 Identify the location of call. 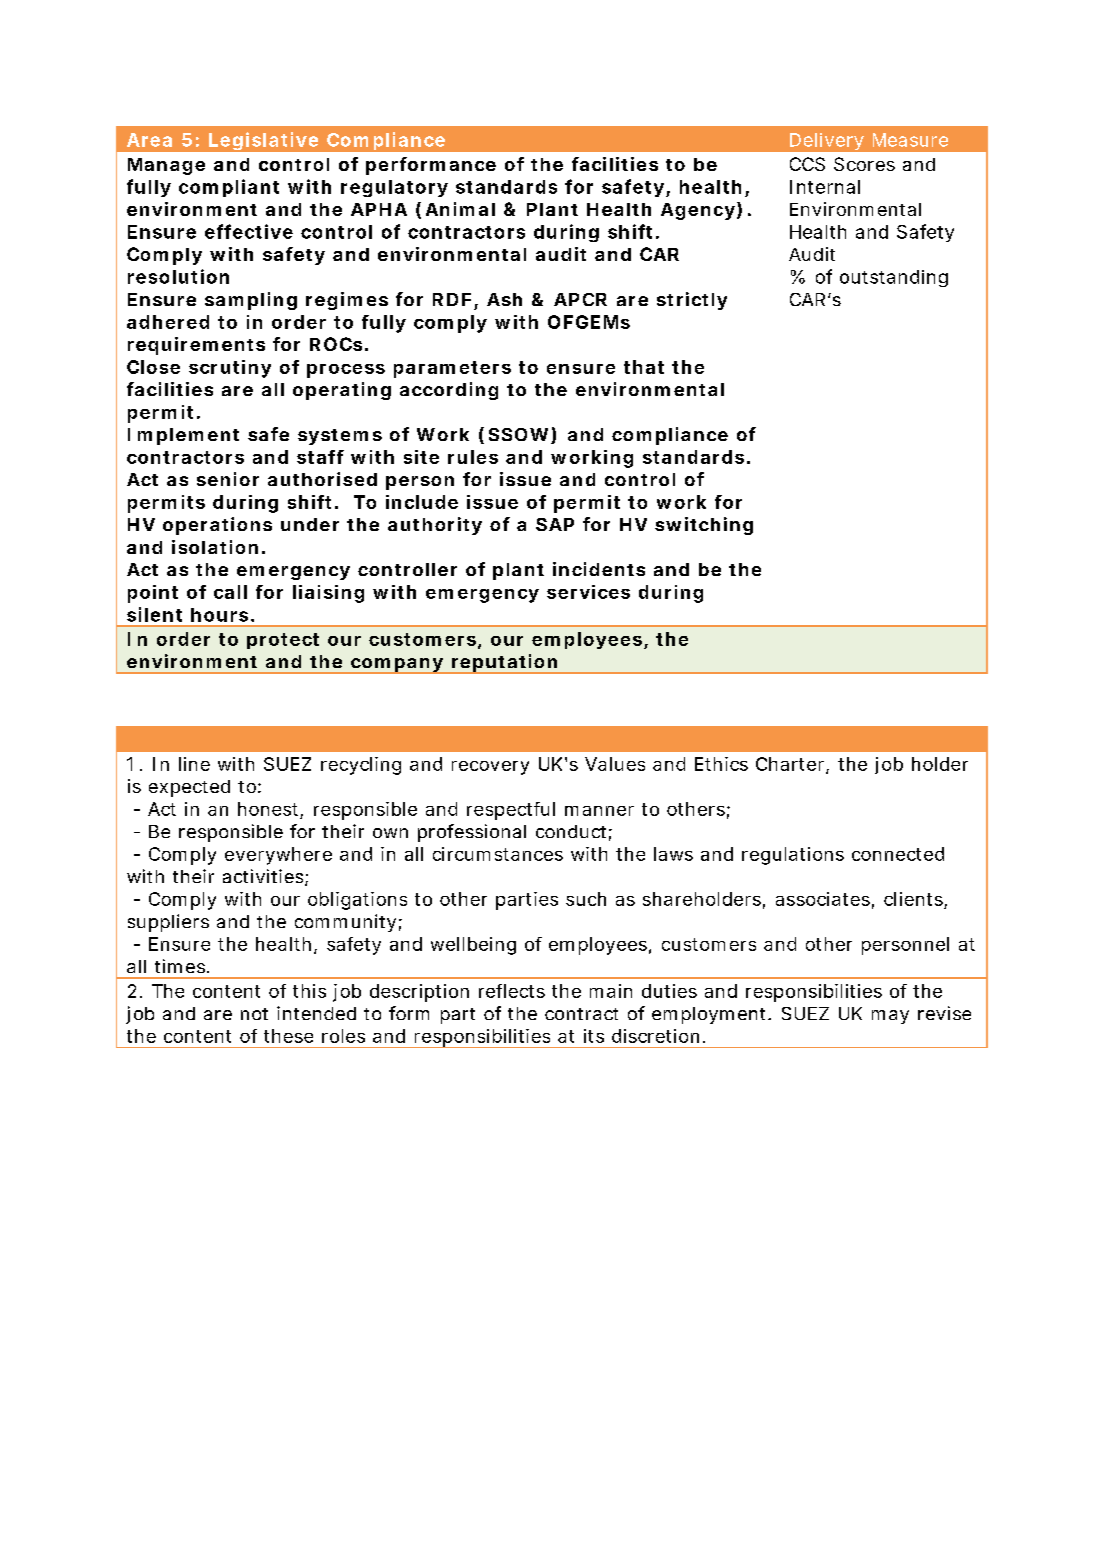
(230, 592).
